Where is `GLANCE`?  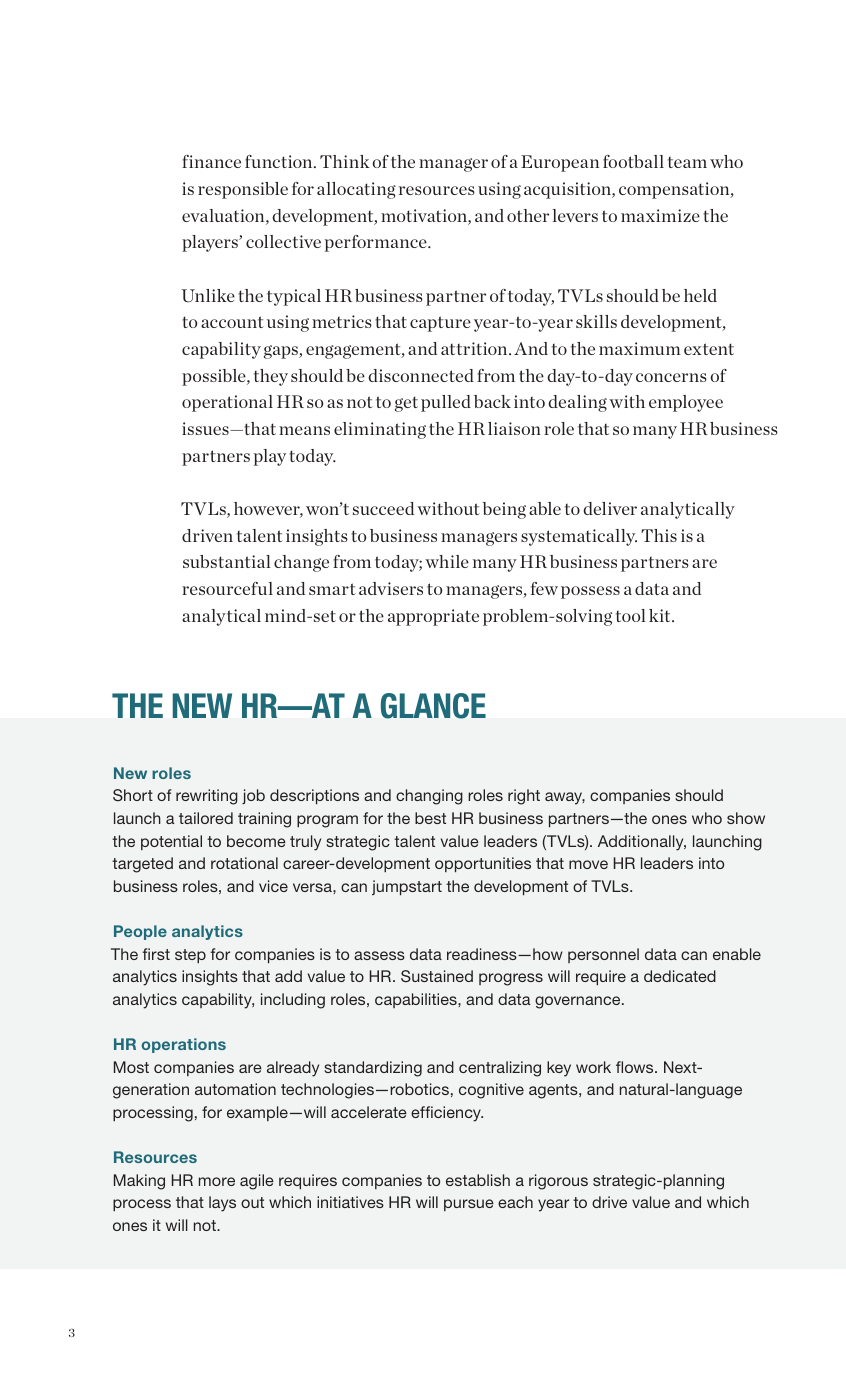 GLANCE is located at coordinates (433, 706).
